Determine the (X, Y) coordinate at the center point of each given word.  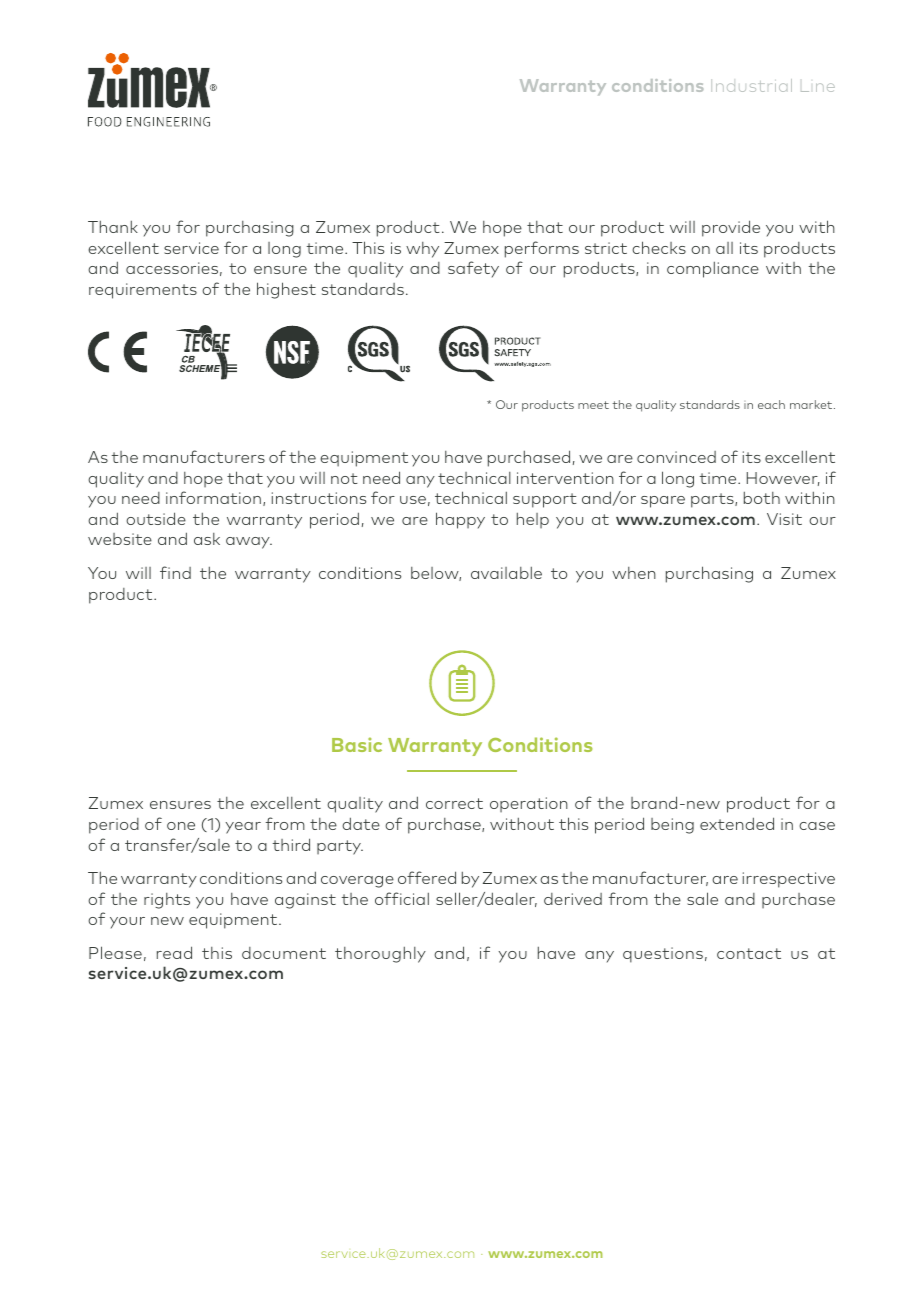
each (771, 404)
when (634, 573)
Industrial (751, 85)
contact (749, 953)
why (422, 250)
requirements (143, 291)
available (506, 573)
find (175, 572)
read (174, 952)
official (402, 898)
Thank (113, 227)
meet (593, 405)
